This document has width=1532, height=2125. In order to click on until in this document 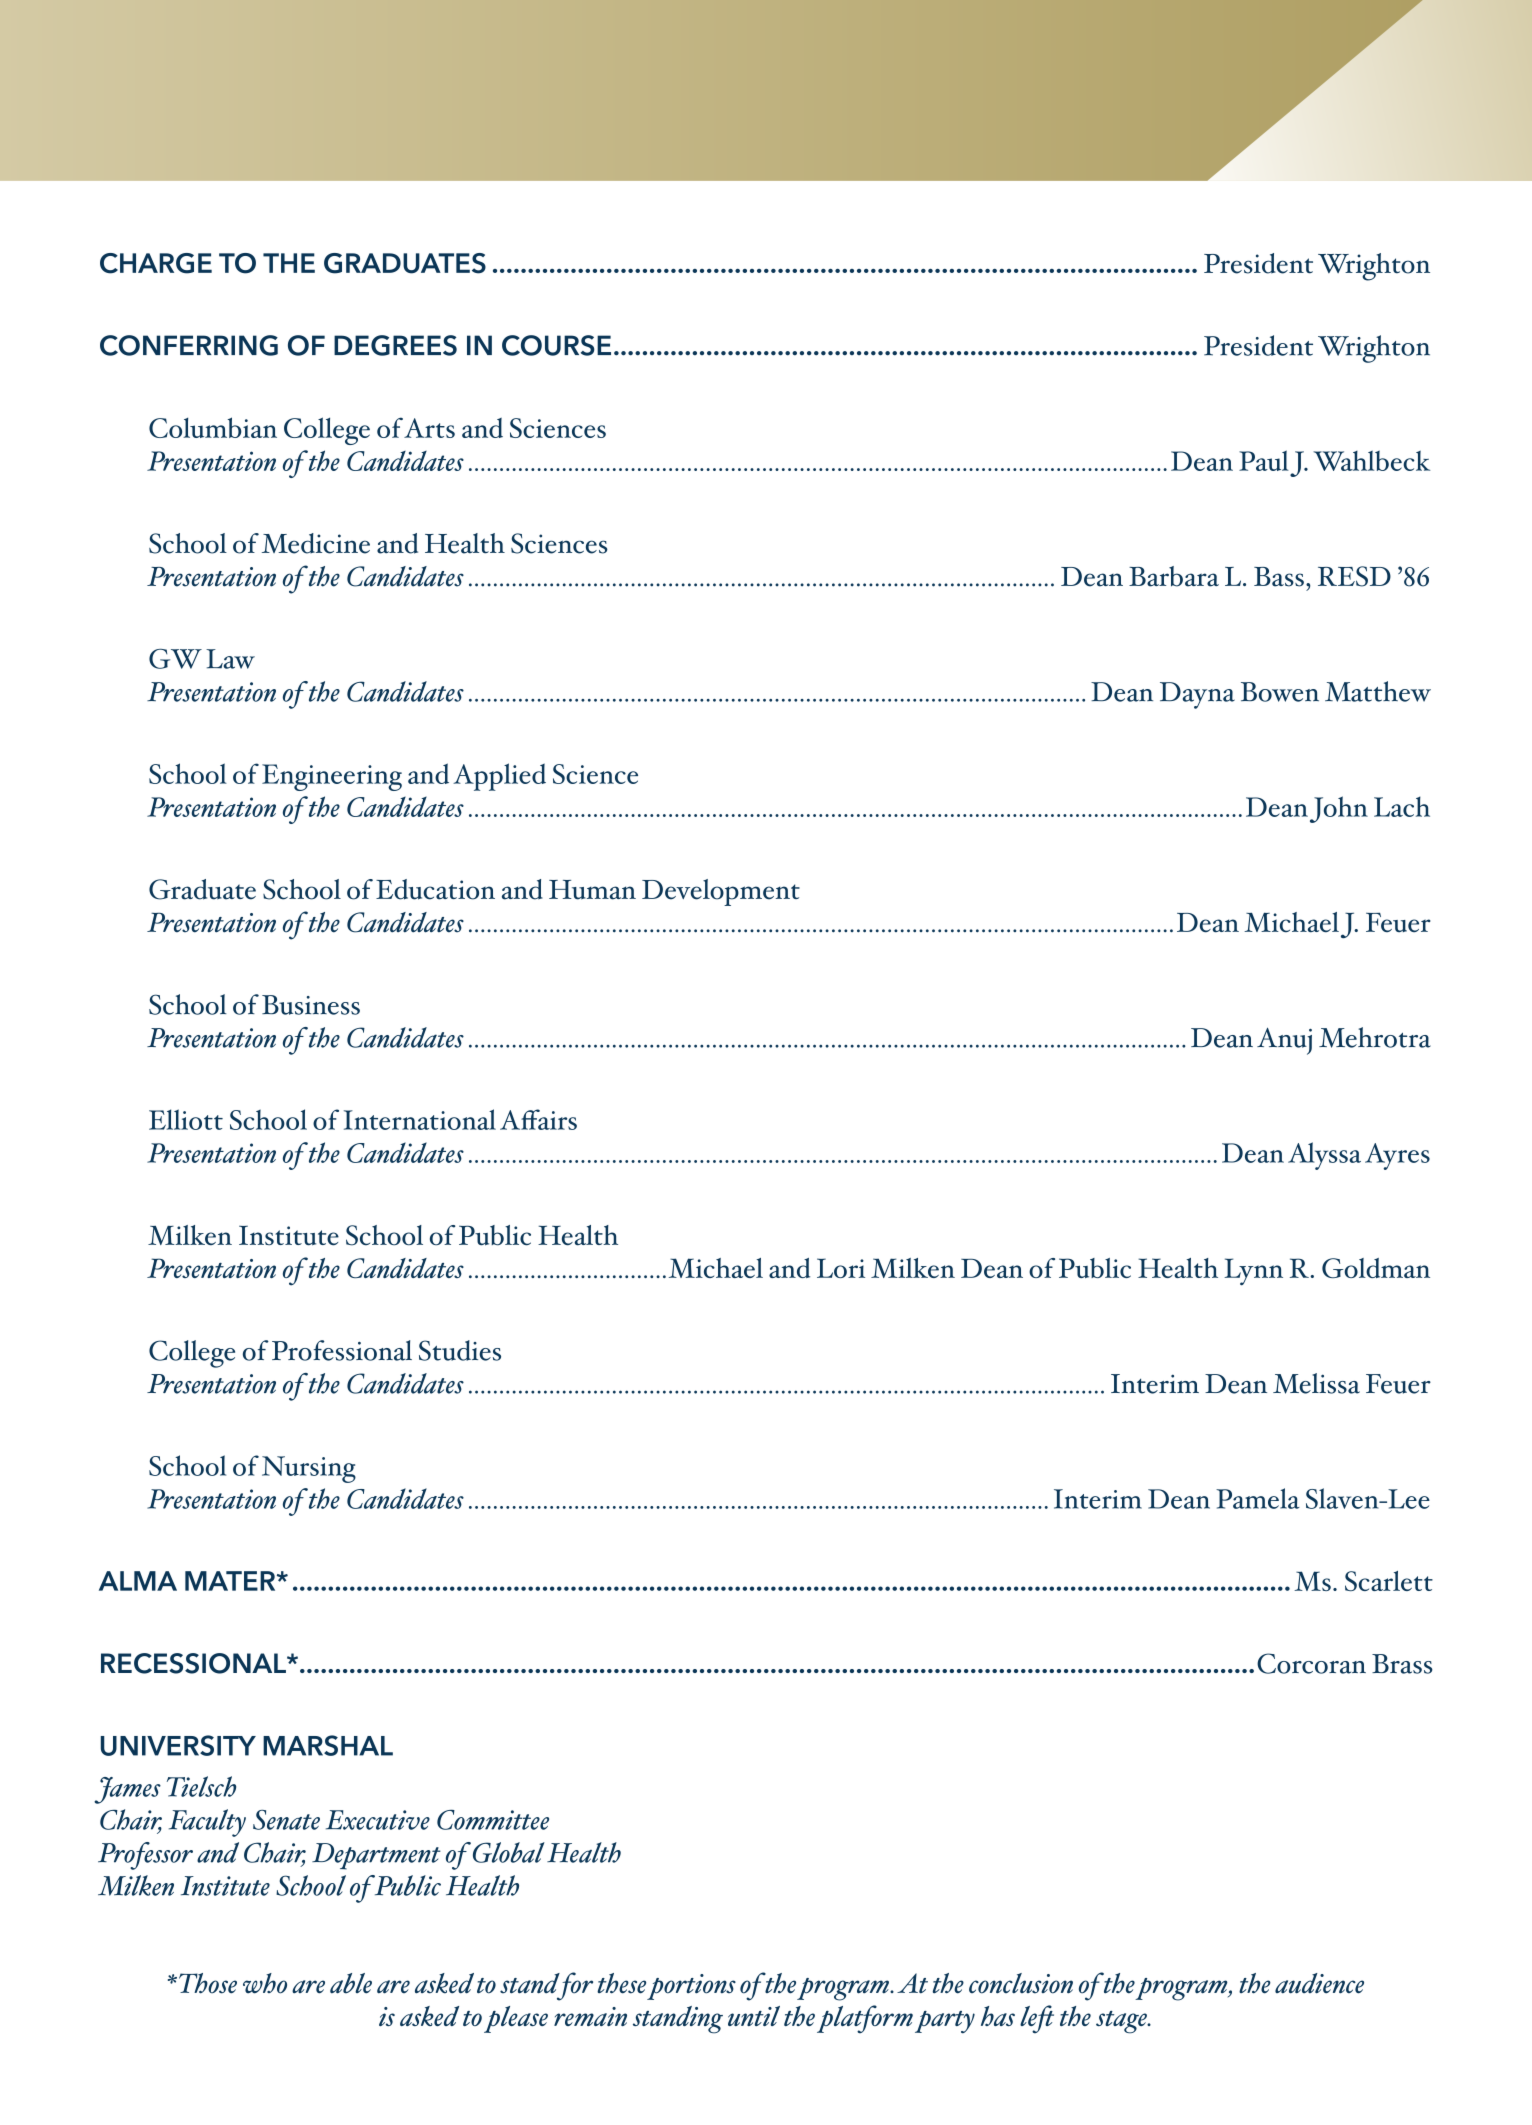, I will do `click(754, 2016)`.
